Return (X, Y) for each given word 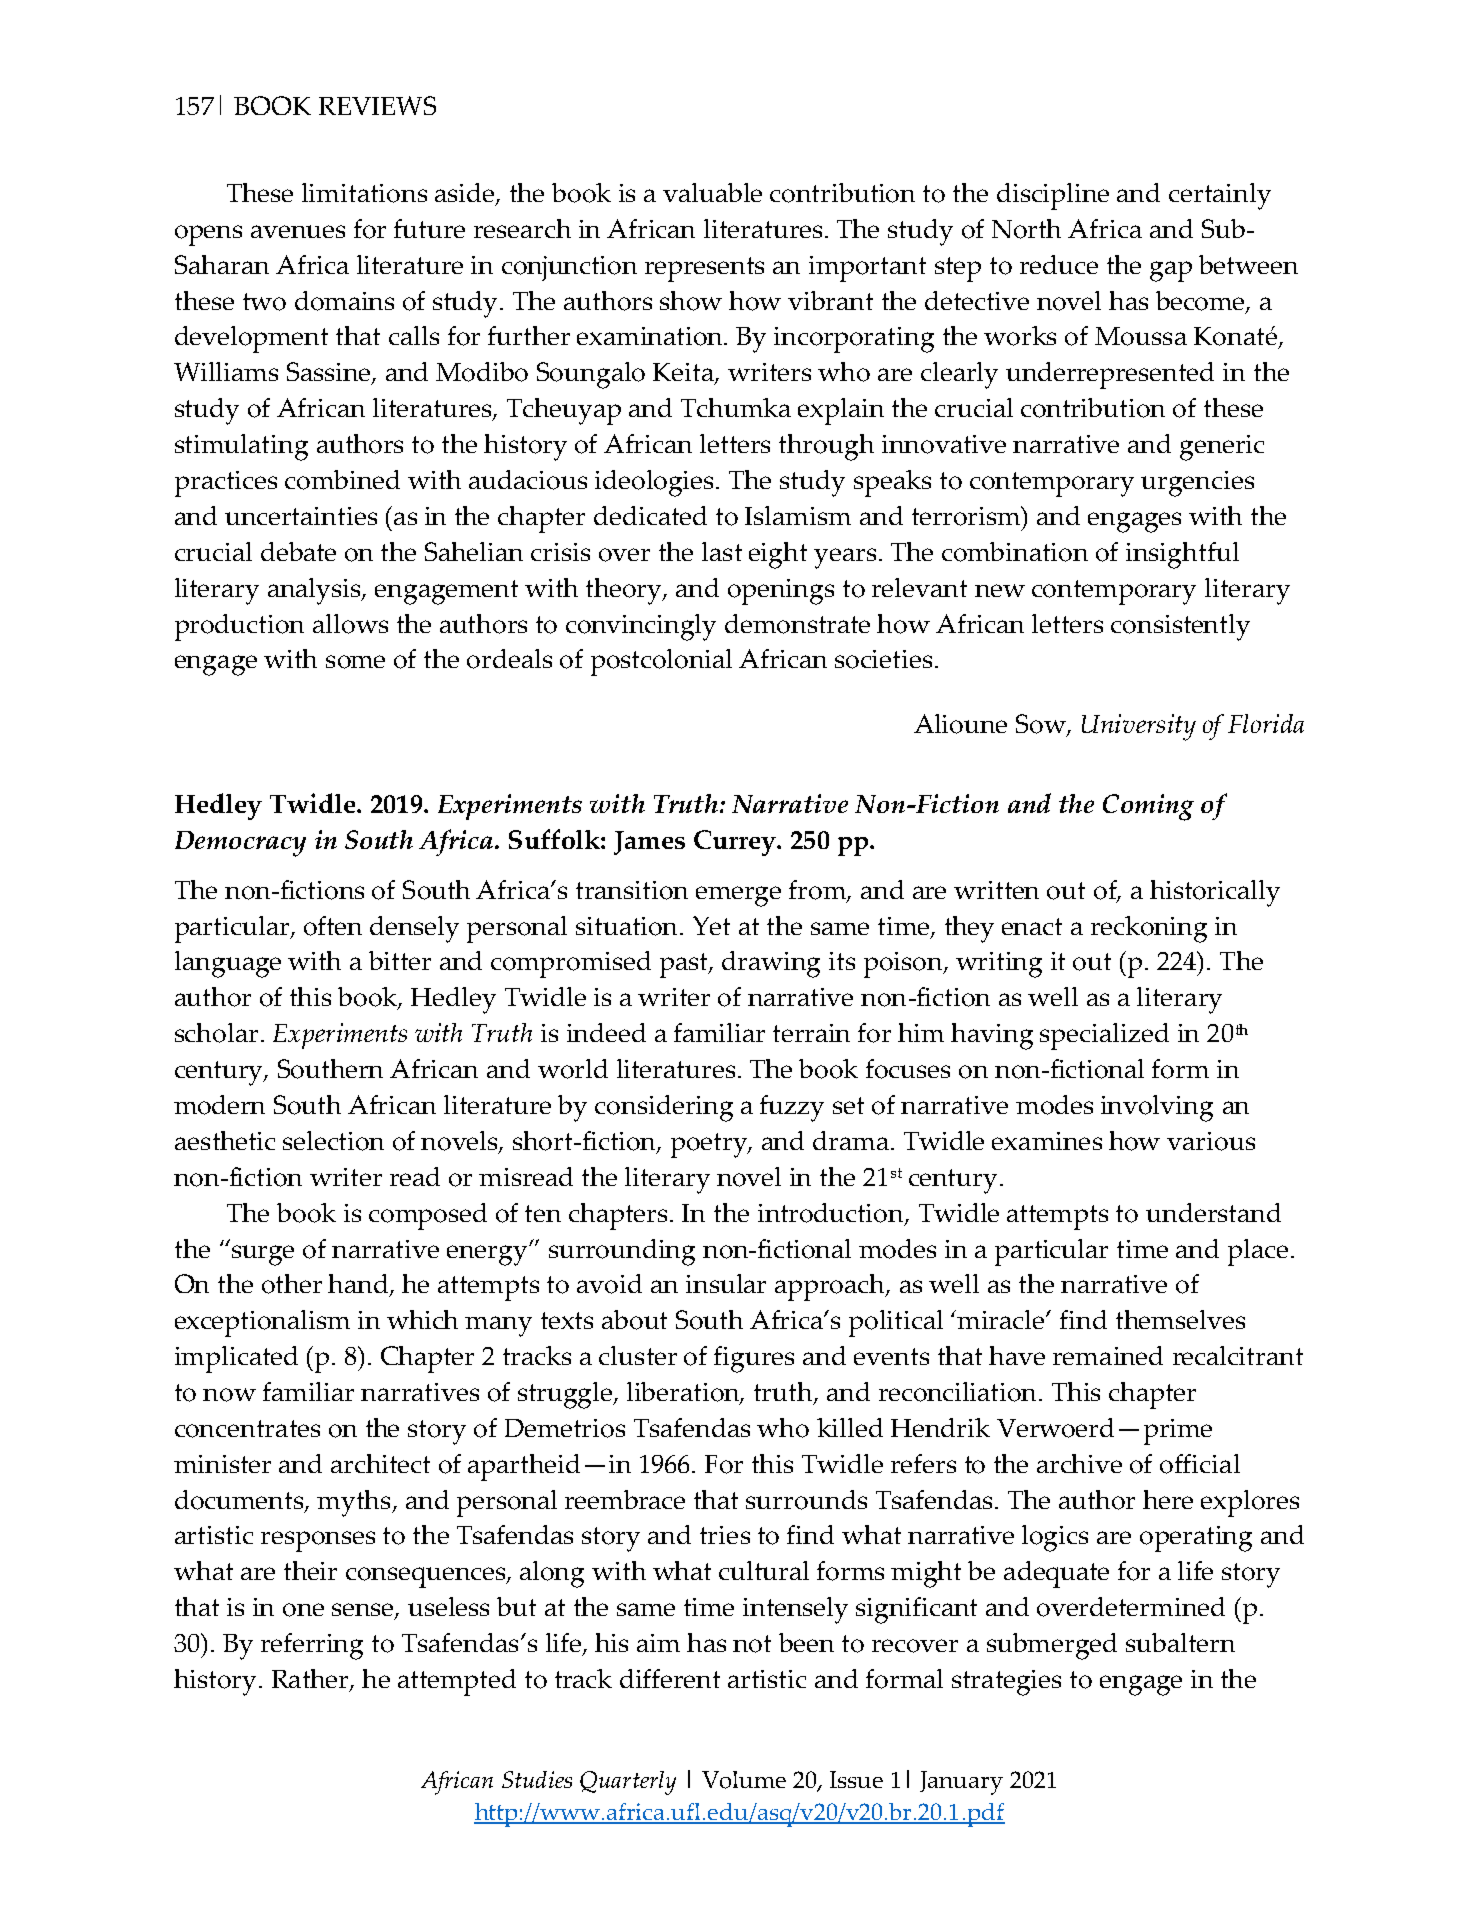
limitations (364, 193)
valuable (712, 192)
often (333, 926)
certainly (1220, 196)
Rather (311, 1680)
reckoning (1149, 929)
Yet (711, 925)
